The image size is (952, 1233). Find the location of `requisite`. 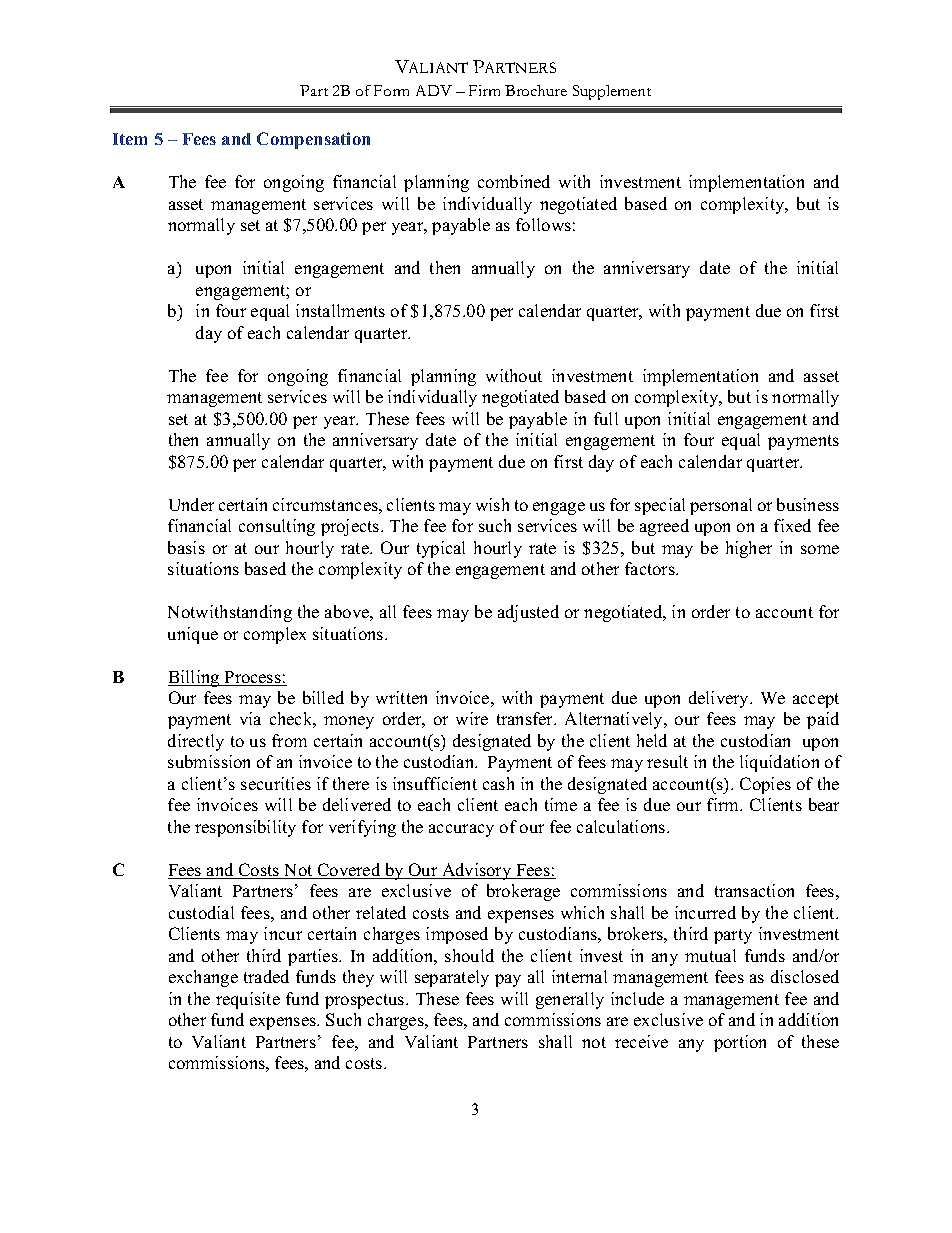

requisite is located at coordinates (248, 1000).
